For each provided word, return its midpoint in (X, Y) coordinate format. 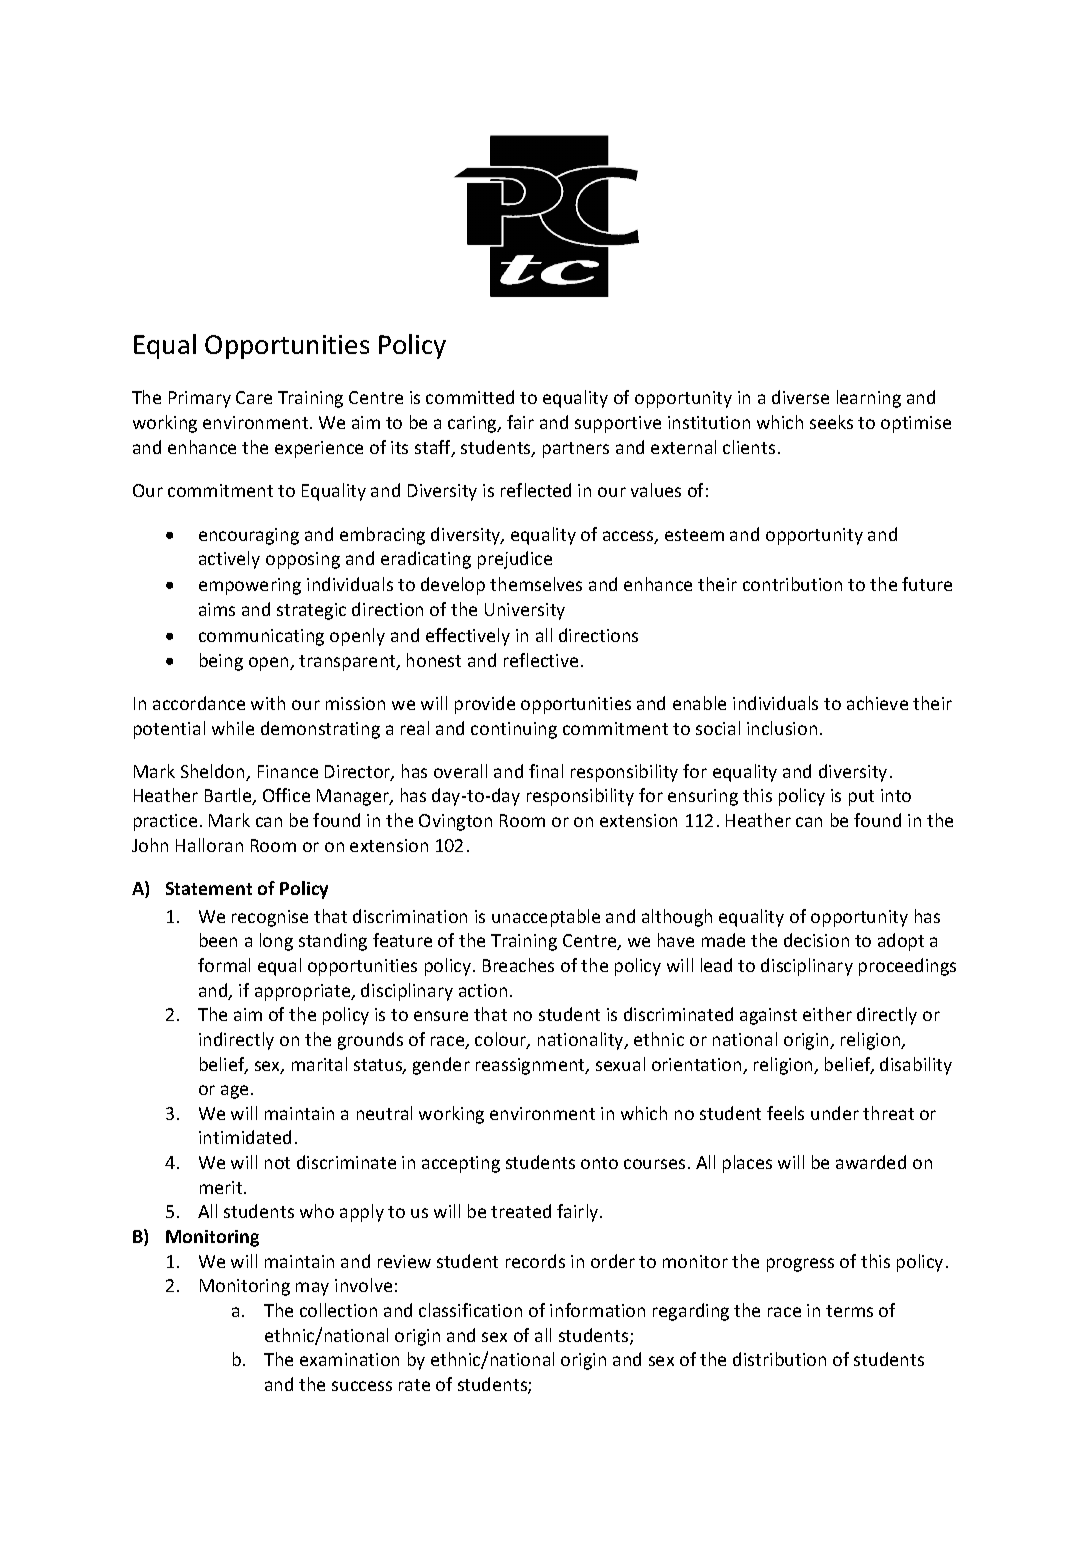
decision (816, 940)
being (221, 662)
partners (576, 450)
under (835, 1113)
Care (254, 397)
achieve (877, 703)
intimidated (245, 1137)
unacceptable (546, 918)
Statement (209, 888)
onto (599, 1163)
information (597, 1310)
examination (349, 1359)
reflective (541, 660)
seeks (831, 422)
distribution (779, 1359)
